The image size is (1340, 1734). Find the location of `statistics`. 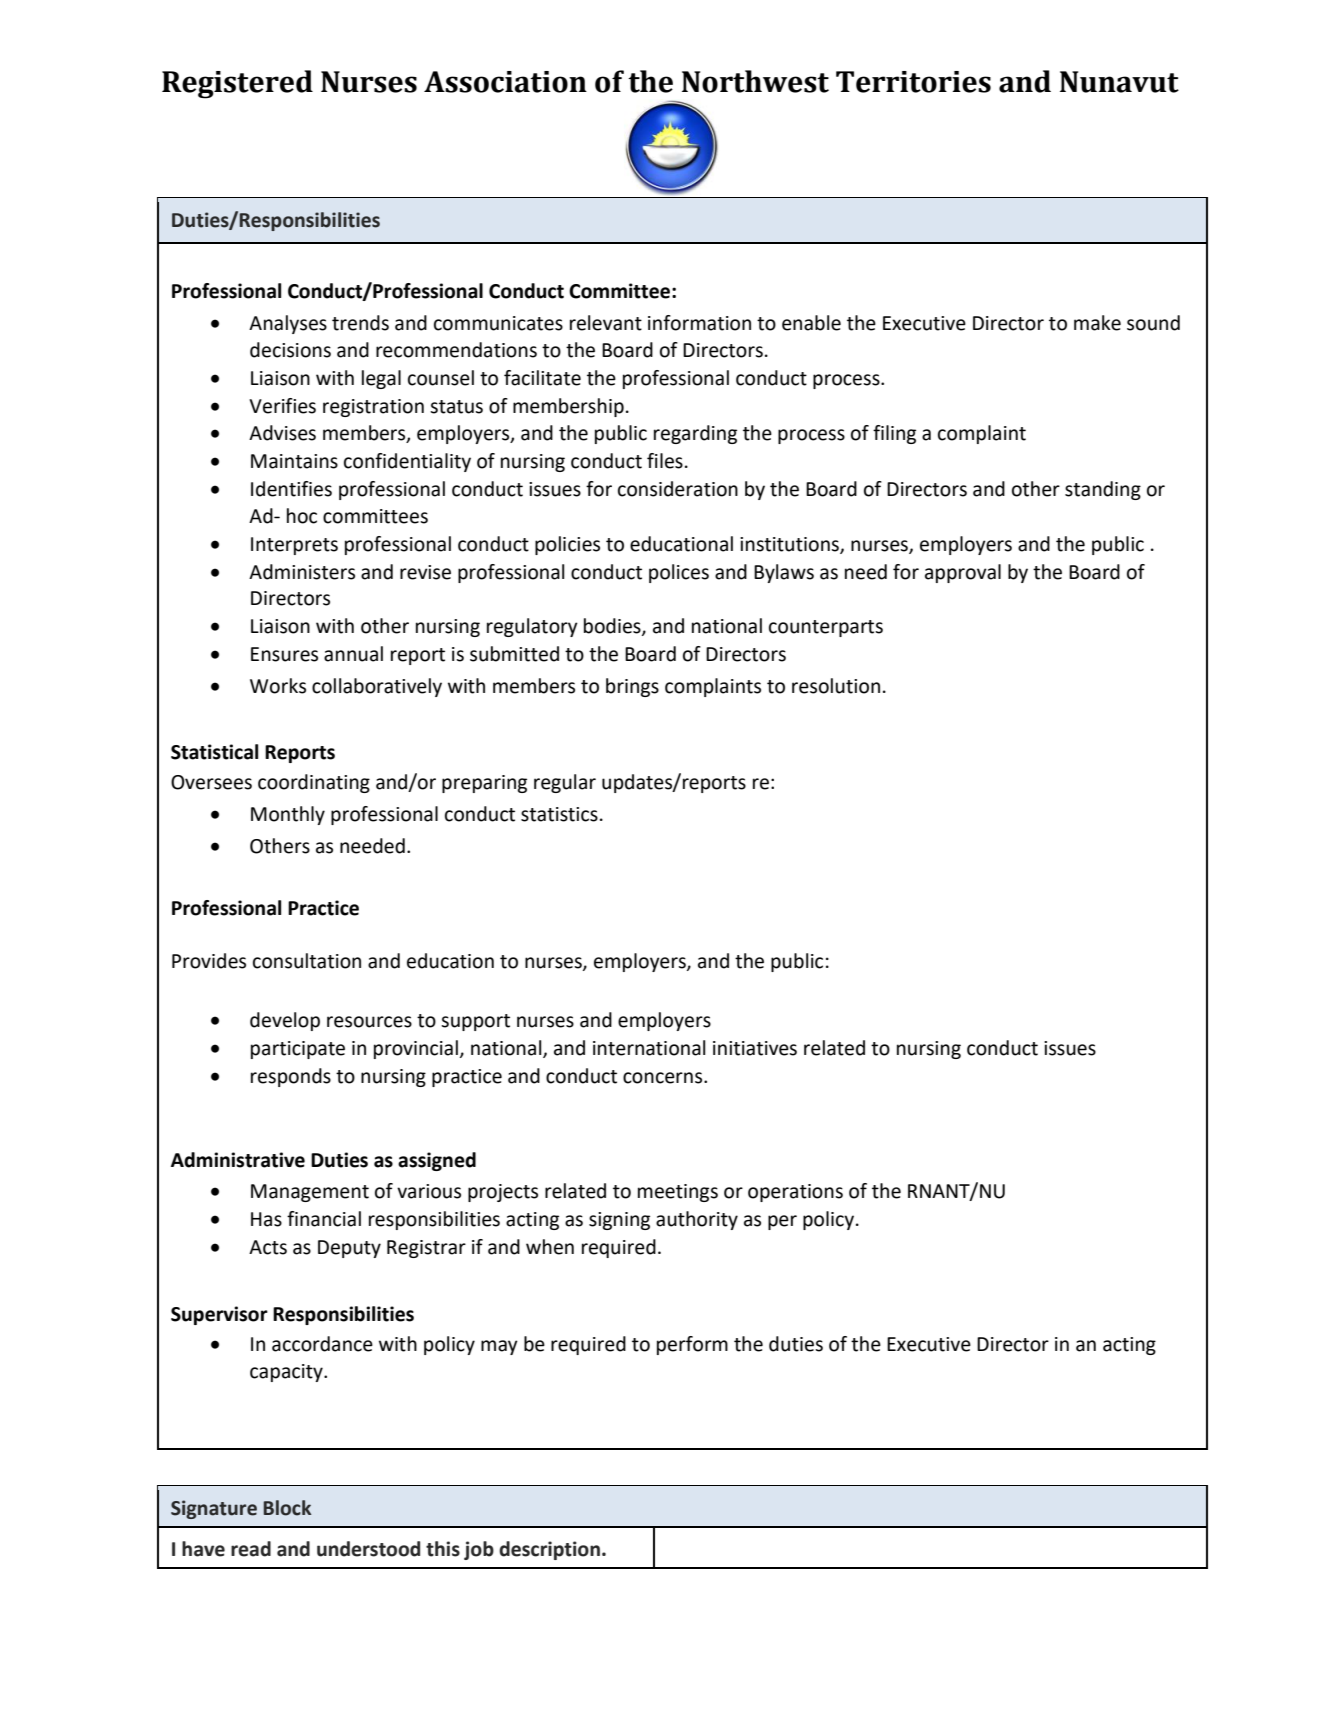

statistics is located at coordinates (559, 814).
